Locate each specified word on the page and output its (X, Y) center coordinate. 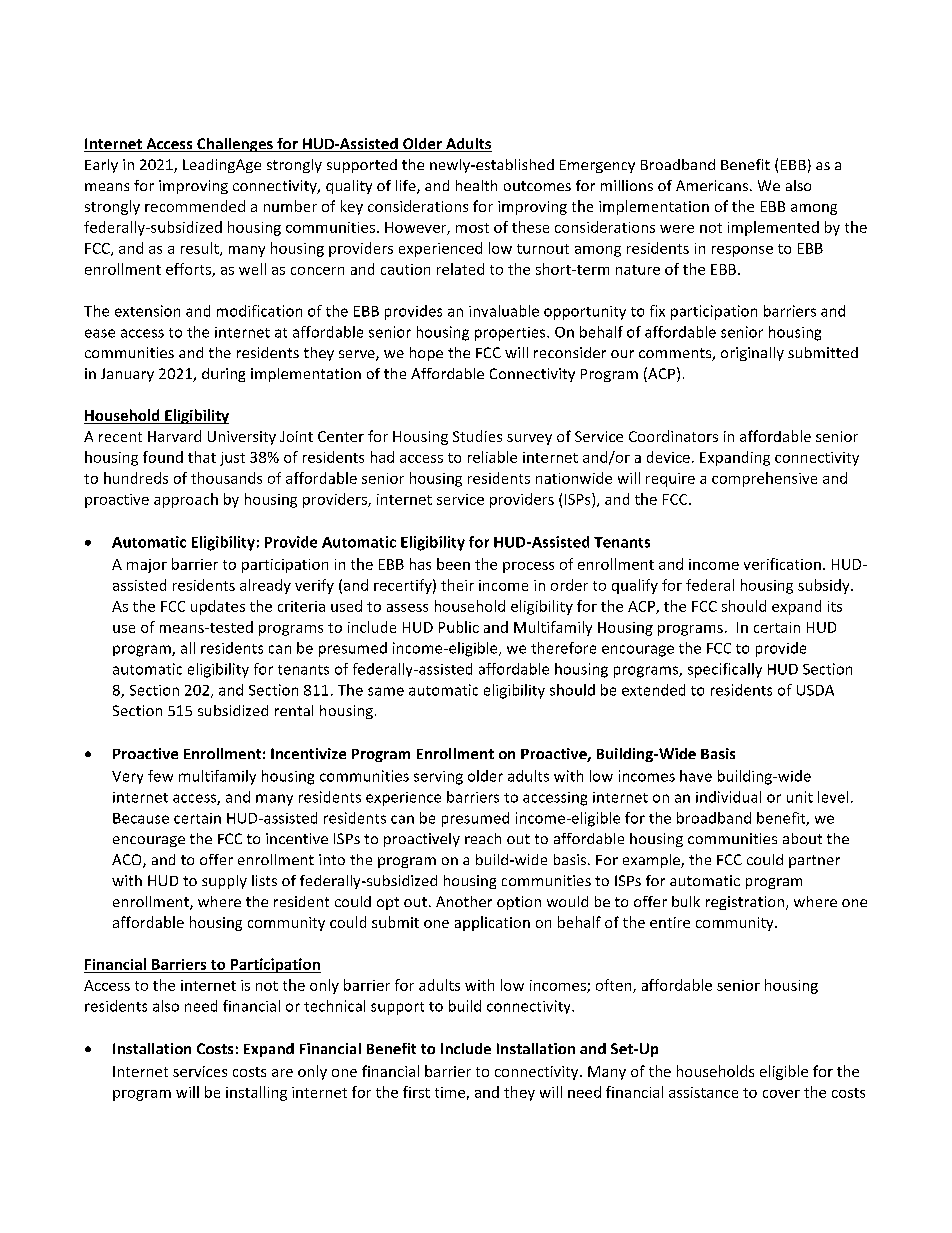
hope (426, 354)
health (476, 185)
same (386, 691)
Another (464, 901)
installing (256, 1093)
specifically (725, 670)
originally (752, 354)
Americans (712, 185)
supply (224, 882)
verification (782, 564)
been (453, 564)
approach (186, 500)
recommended (195, 206)
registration (746, 903)
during (223, 375)
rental (294, 710)
